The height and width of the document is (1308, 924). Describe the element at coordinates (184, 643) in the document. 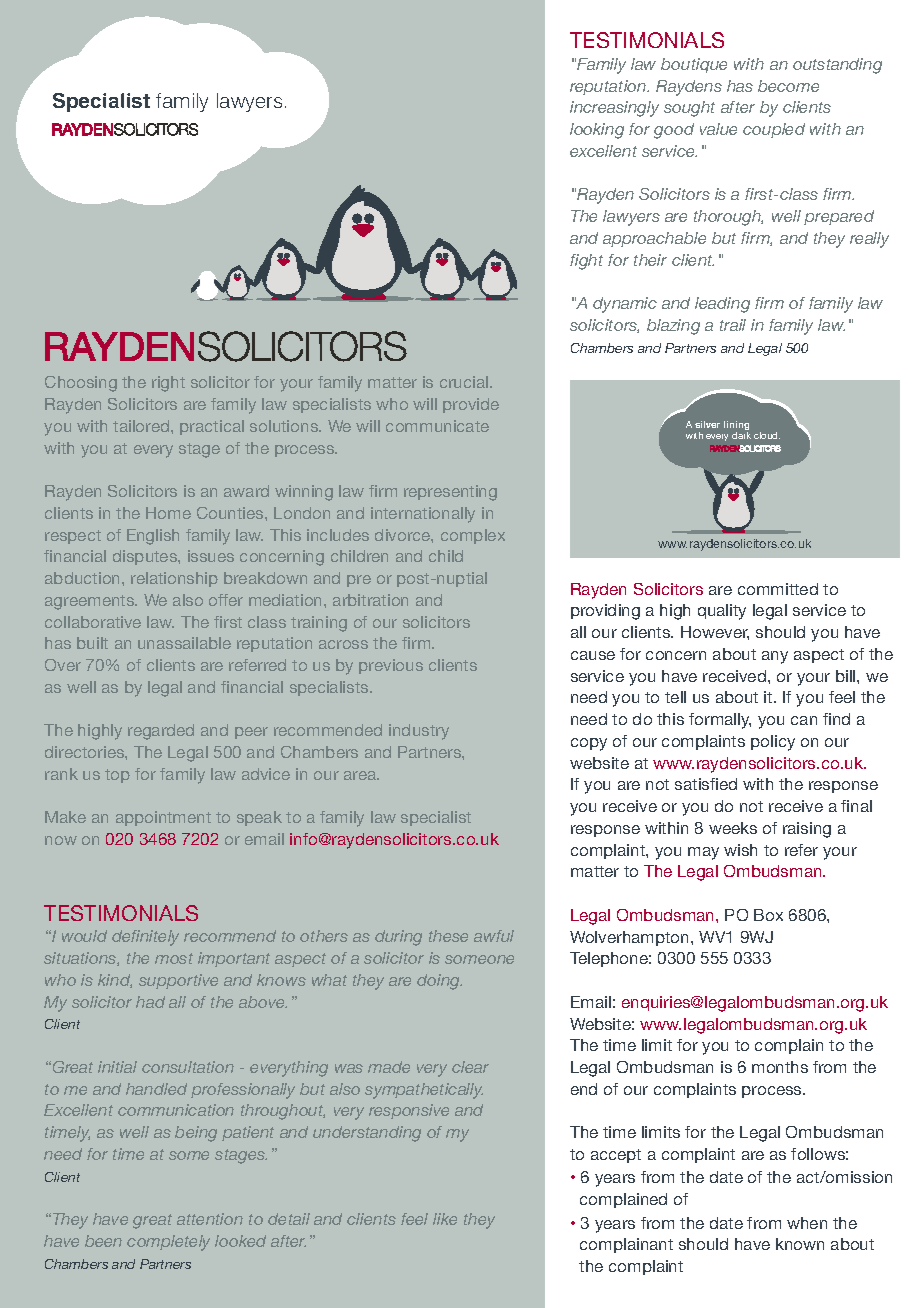

I see `unassailable` at that location.
